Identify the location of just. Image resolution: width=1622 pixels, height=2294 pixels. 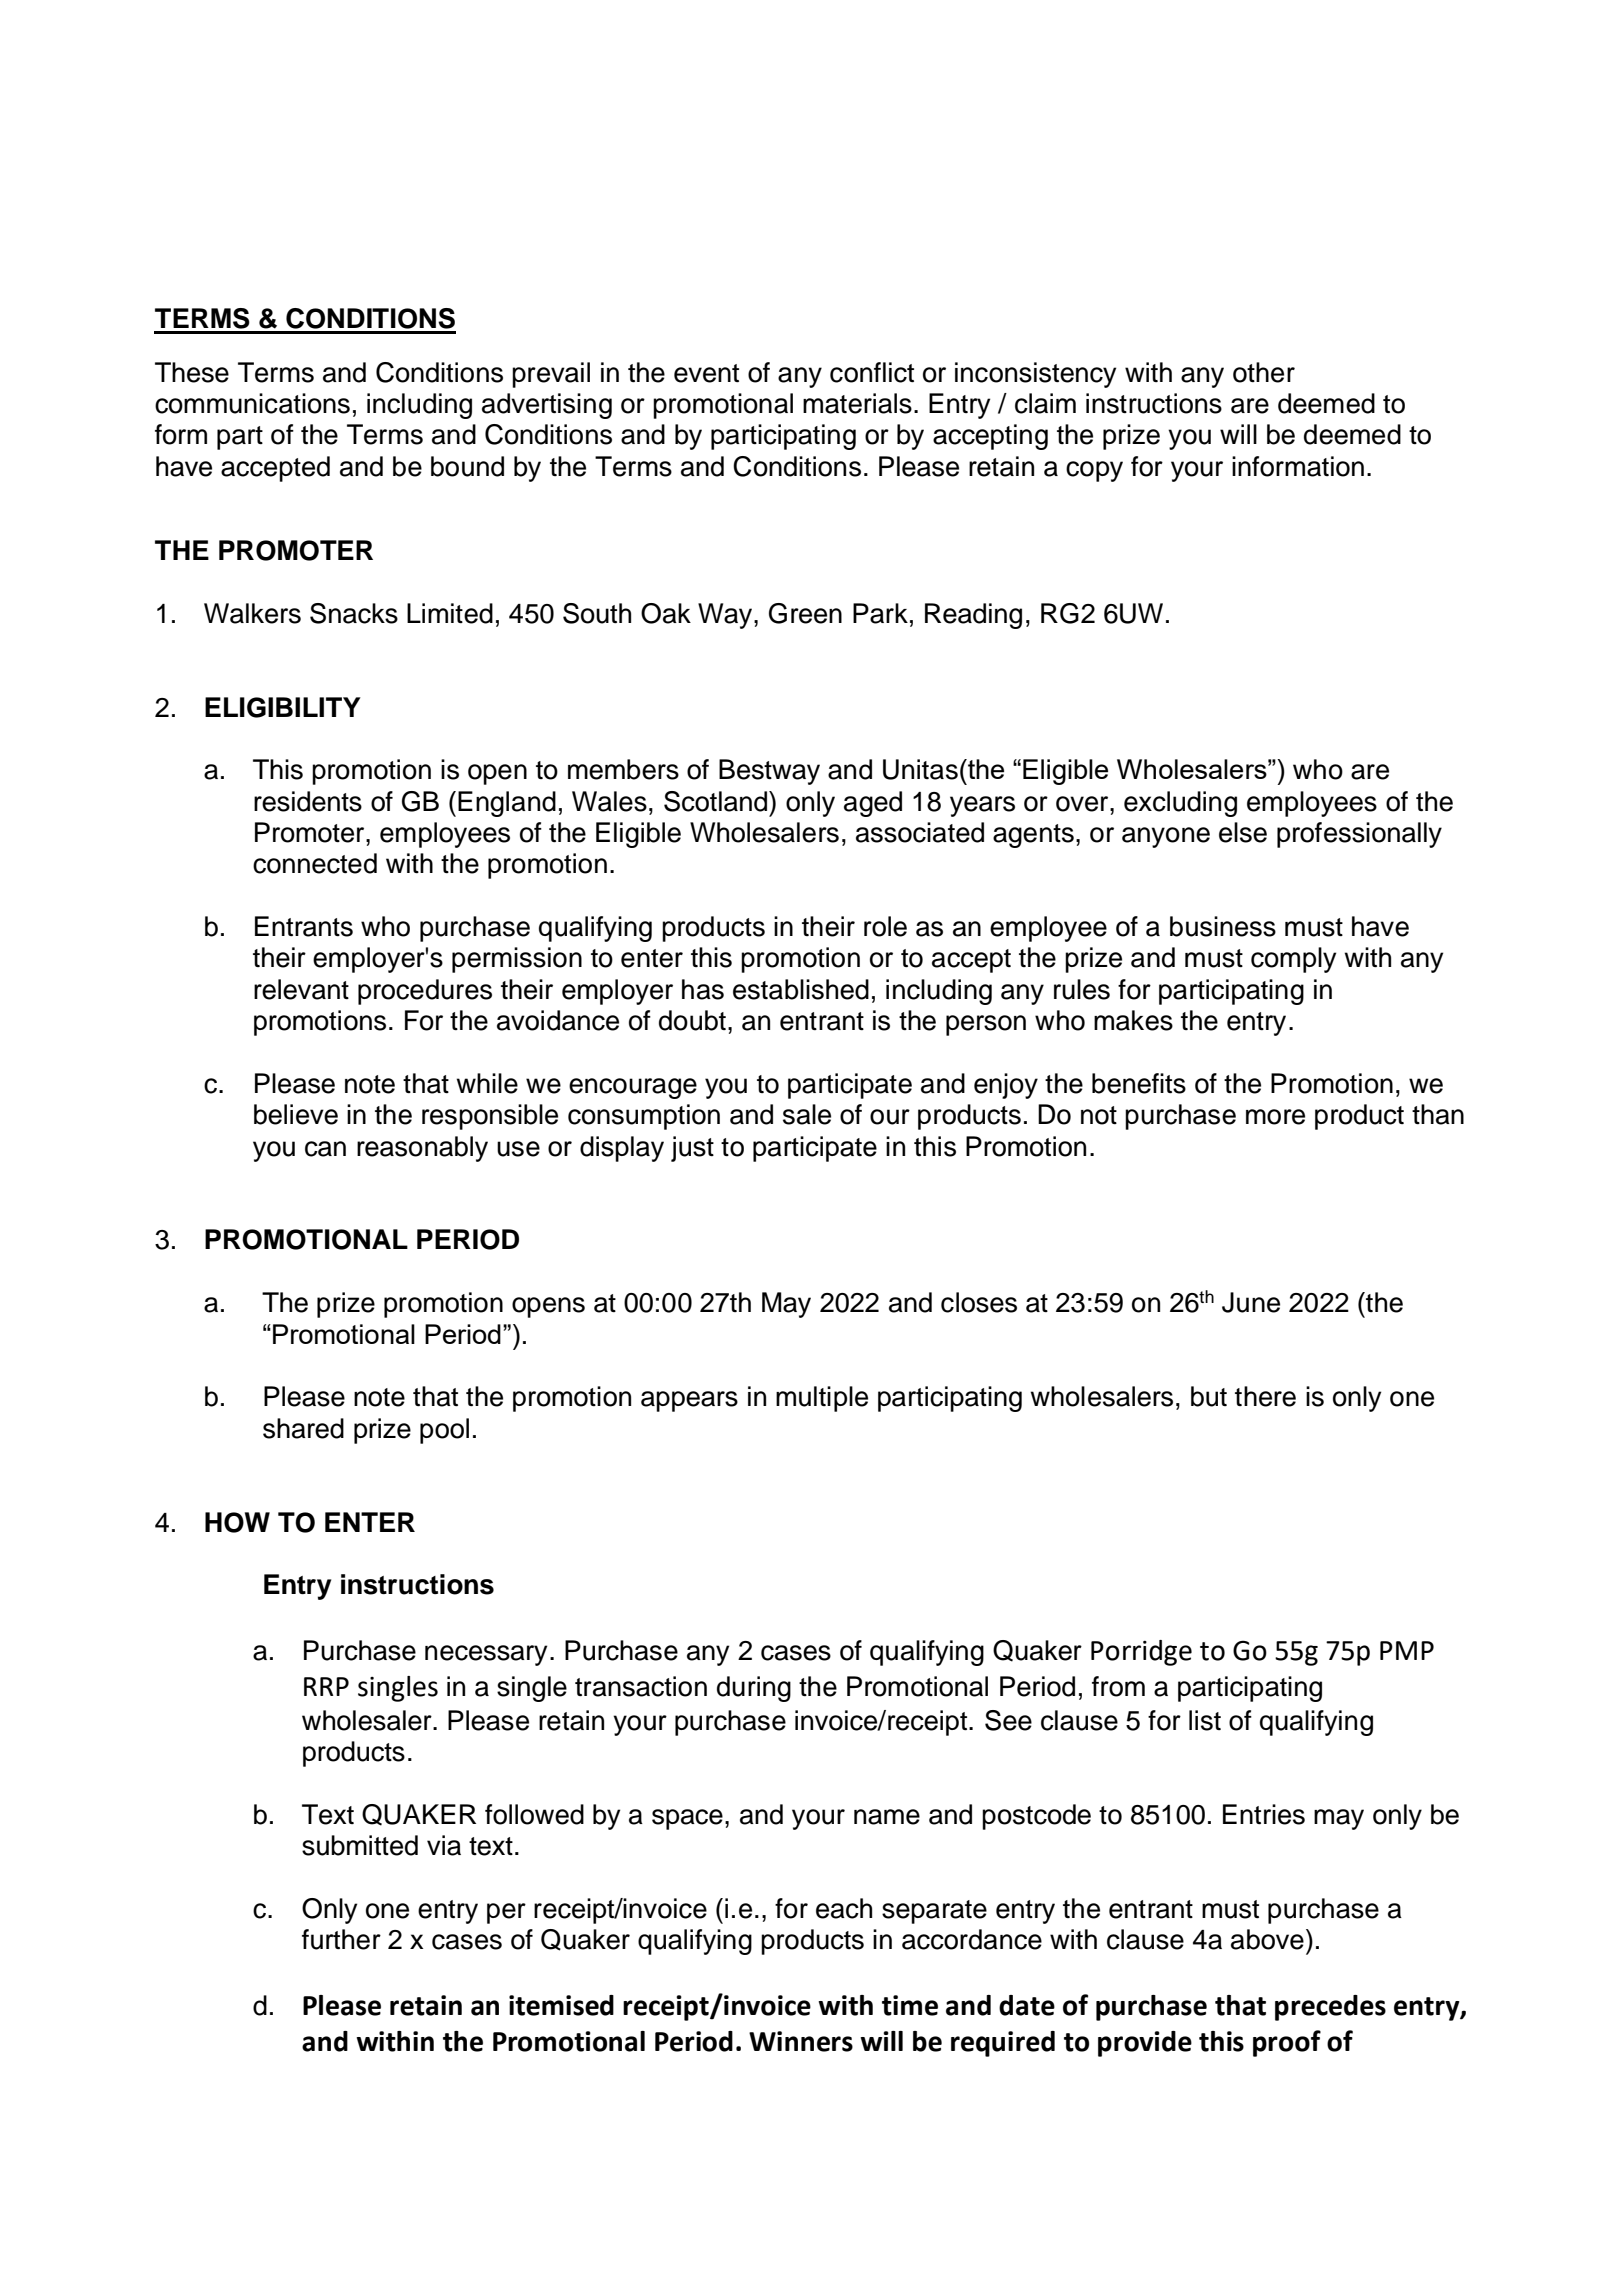
(692, 1149).
